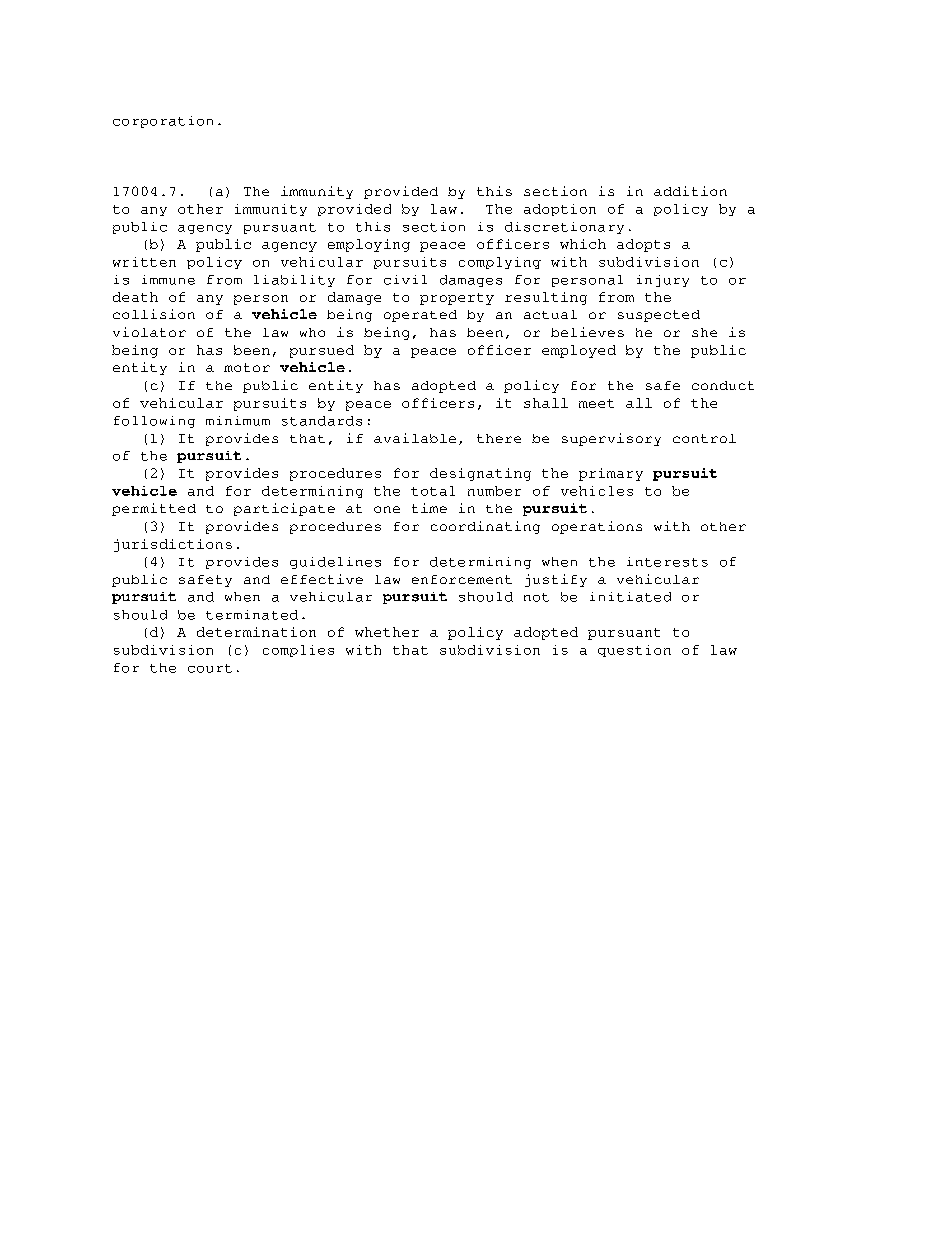  I want to click on whether, so click(387, 632).
